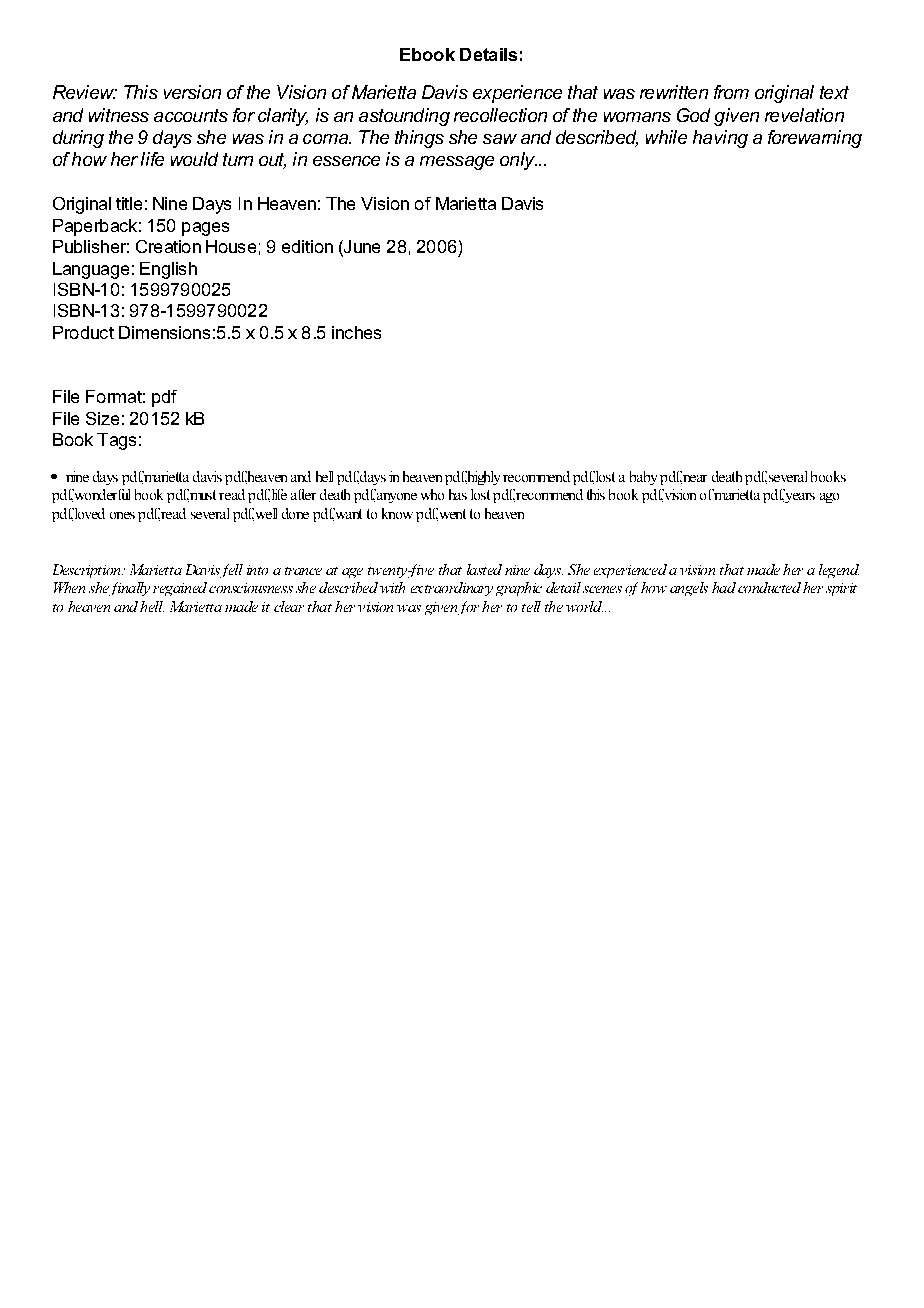 Image resolution: width=924 pixels, height=1308 pixels. What do you see at coordinates (452, 589) in the screenshot?
I see `extraordinary` at bounding box center [452, 589].
